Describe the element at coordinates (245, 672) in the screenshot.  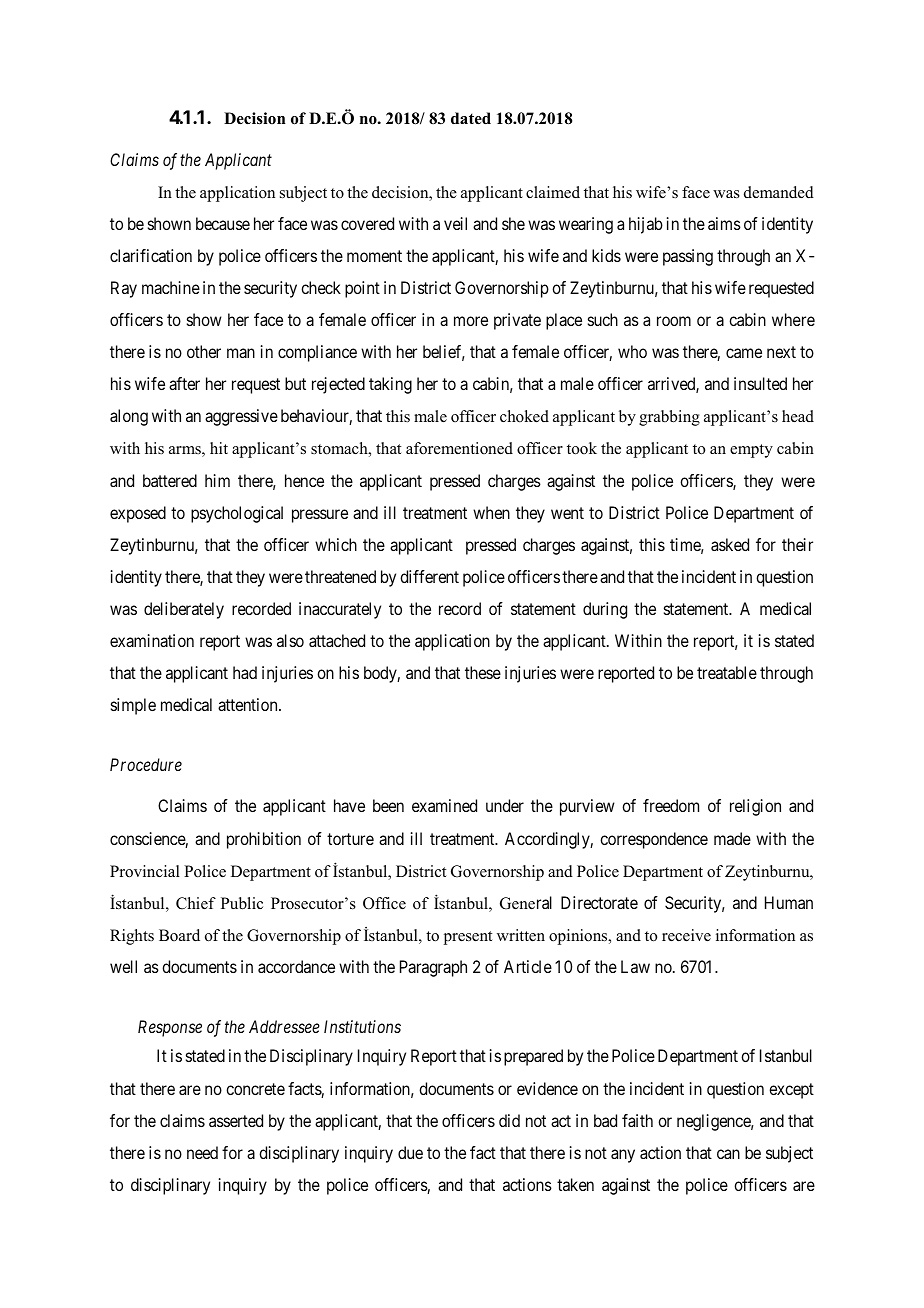
I see `had` at that location.
